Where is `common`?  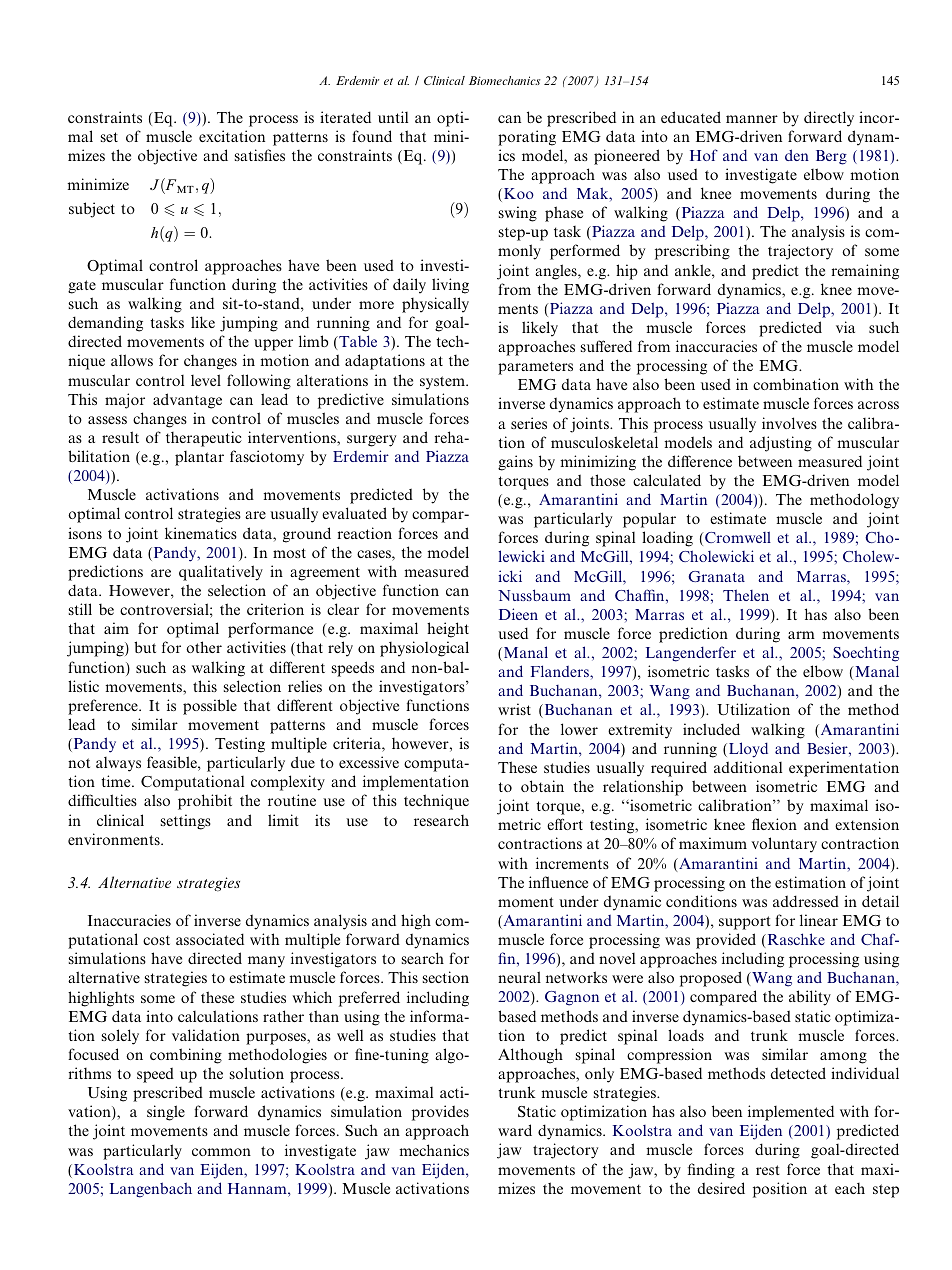 common is located at coordinates (221, 1152).
